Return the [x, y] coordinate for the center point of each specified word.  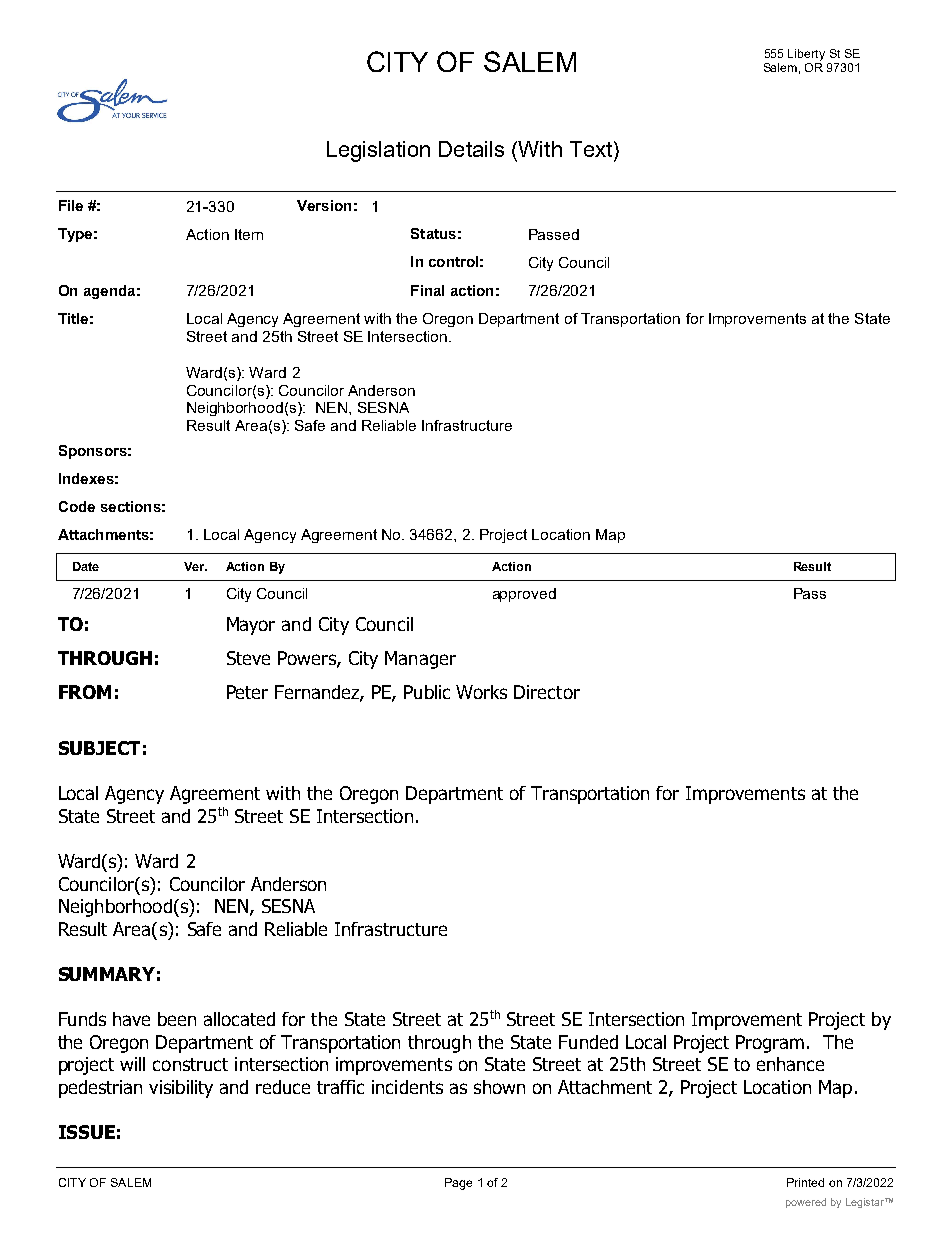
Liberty [806, 55]
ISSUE [87, 1132]
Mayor [251, 626]
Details [471, 149]
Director [547, 692]
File [71, 205]
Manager [420, 660]
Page [458, 1184]
